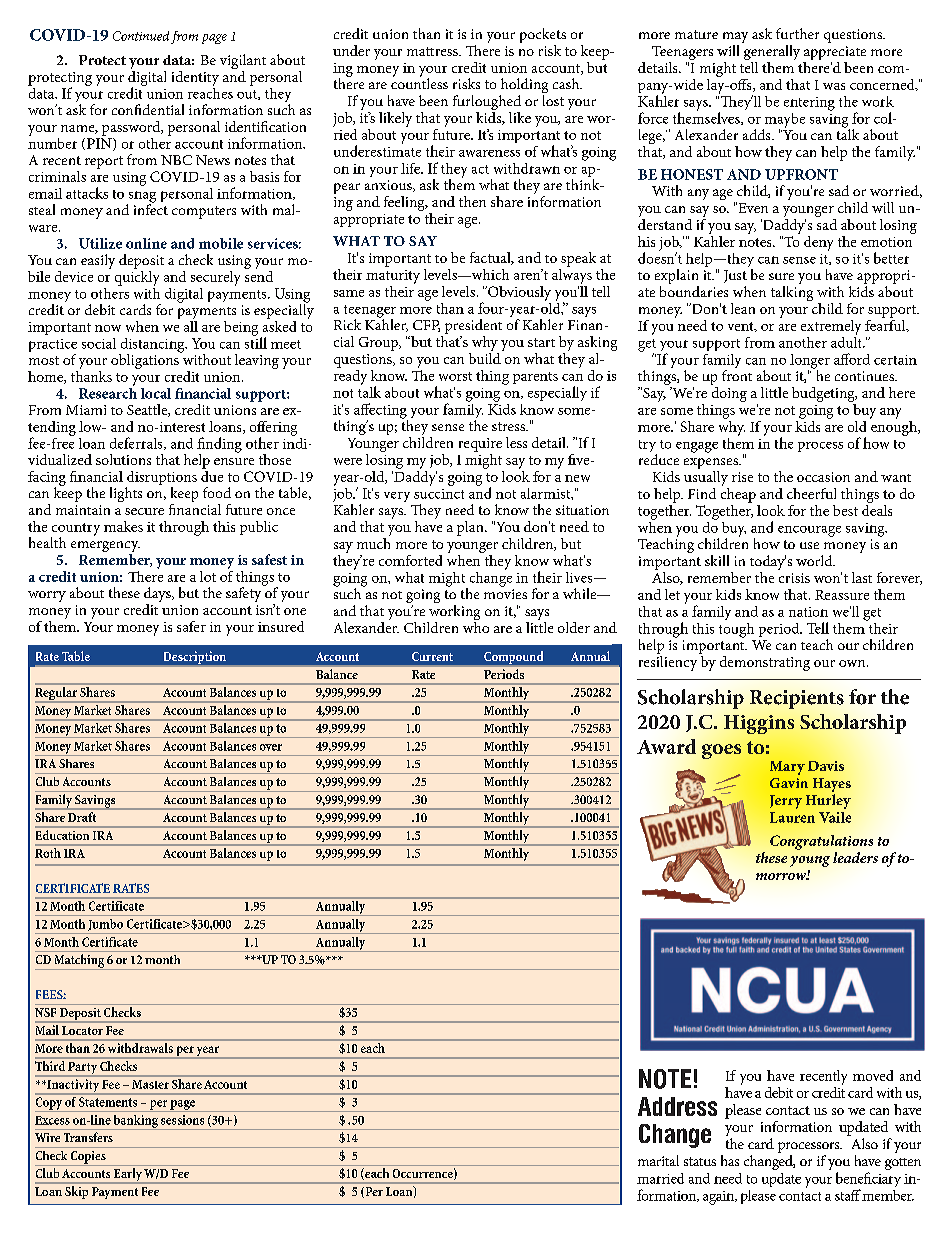 Image resolution: width=952 pixels, height=1233 pixels. What do you see at coordinates (743, 308) in the screenshot?
I see `lean` at bounding box center [743, 308].
